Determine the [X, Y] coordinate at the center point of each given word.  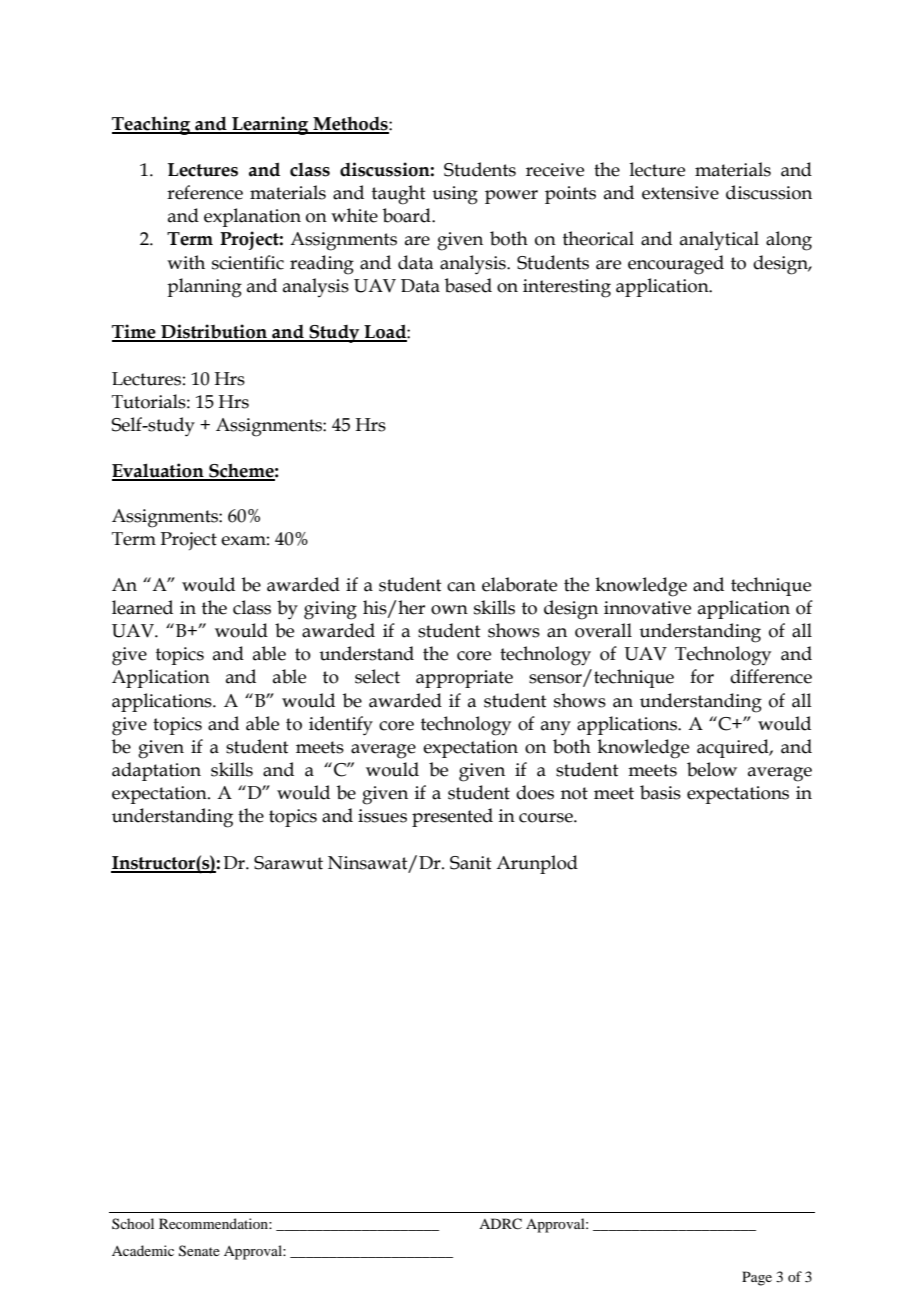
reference [205, 192]
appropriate [464, 679]
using [455, 195]
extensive [680, 193]
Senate [199, 1251]
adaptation [156, 771]
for [702, 676]
